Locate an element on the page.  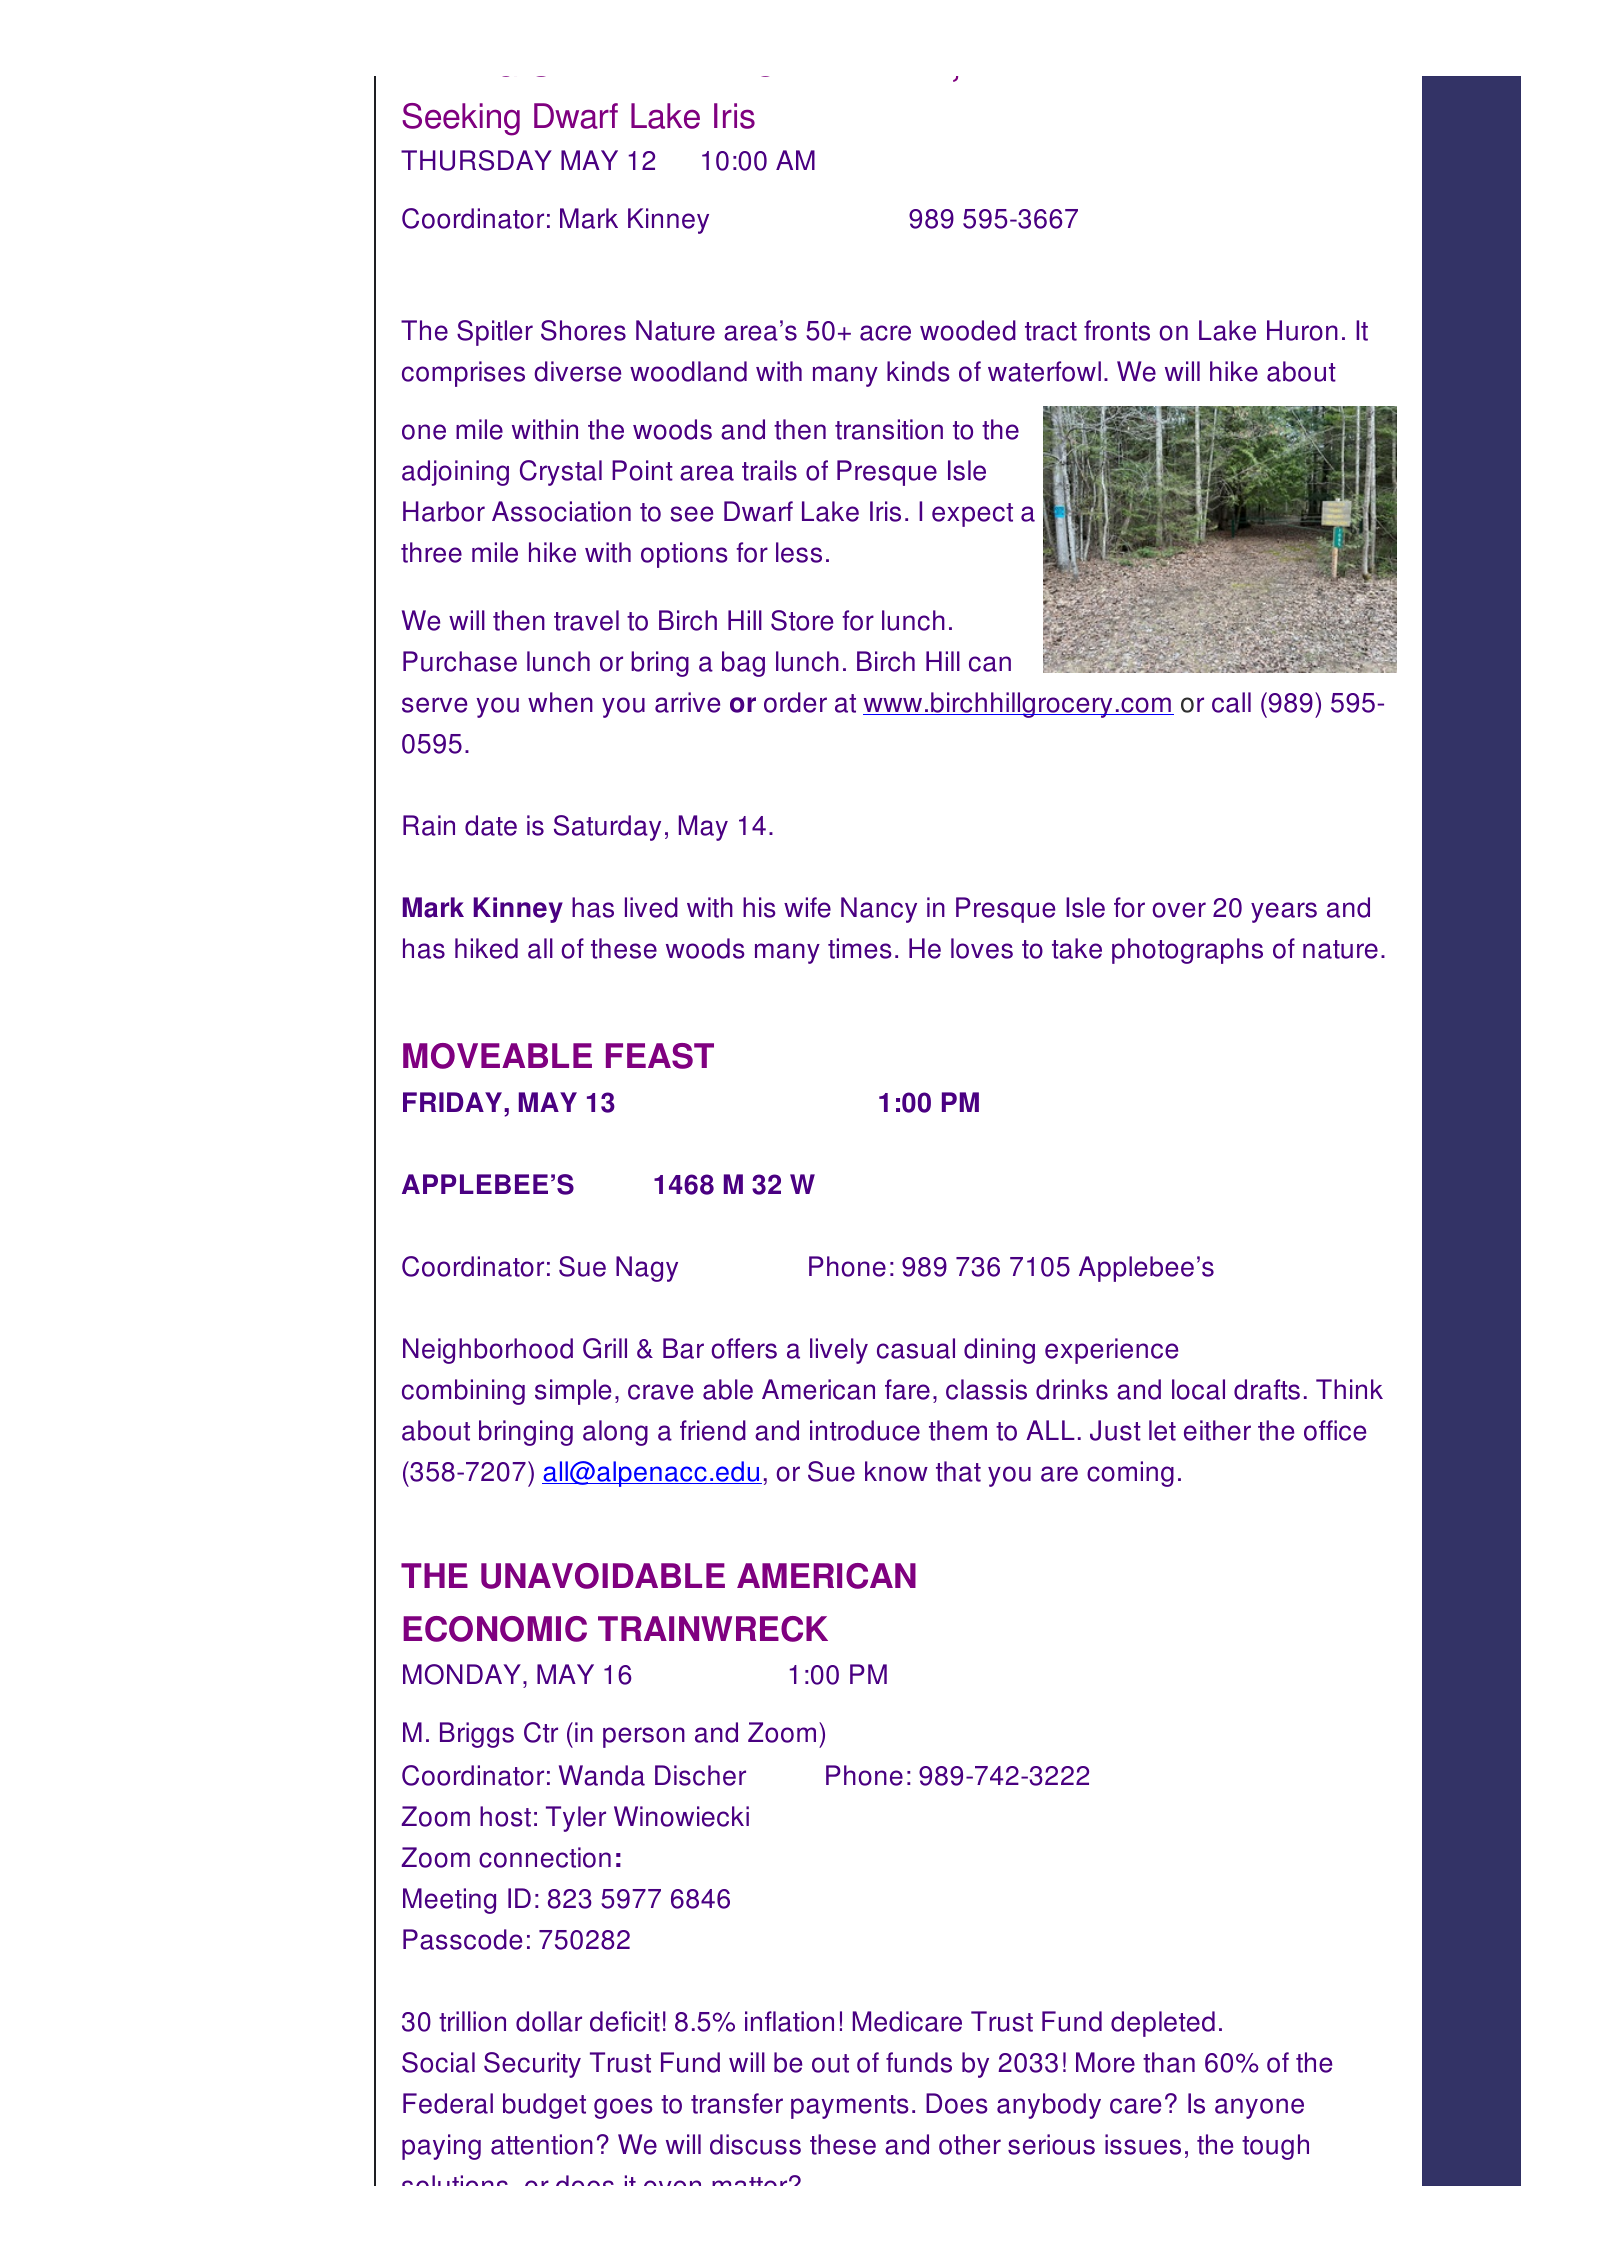
budget is located at coordinates (544, 2106).
